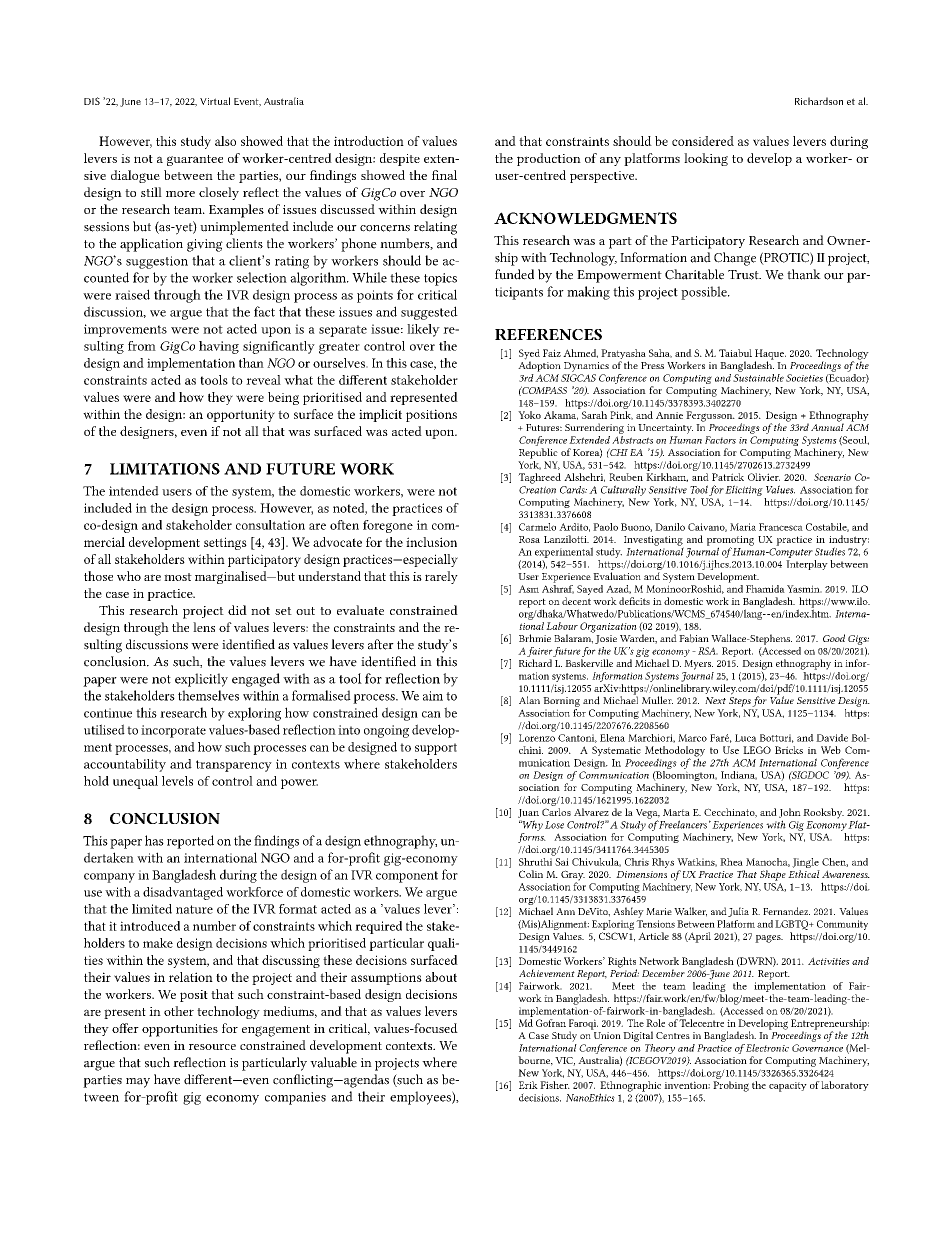 The height and width of the document is (1233, 952). What do you see at coordinates (703, 141) in the document?
I see `considered` at bounding box center [703, 141].
